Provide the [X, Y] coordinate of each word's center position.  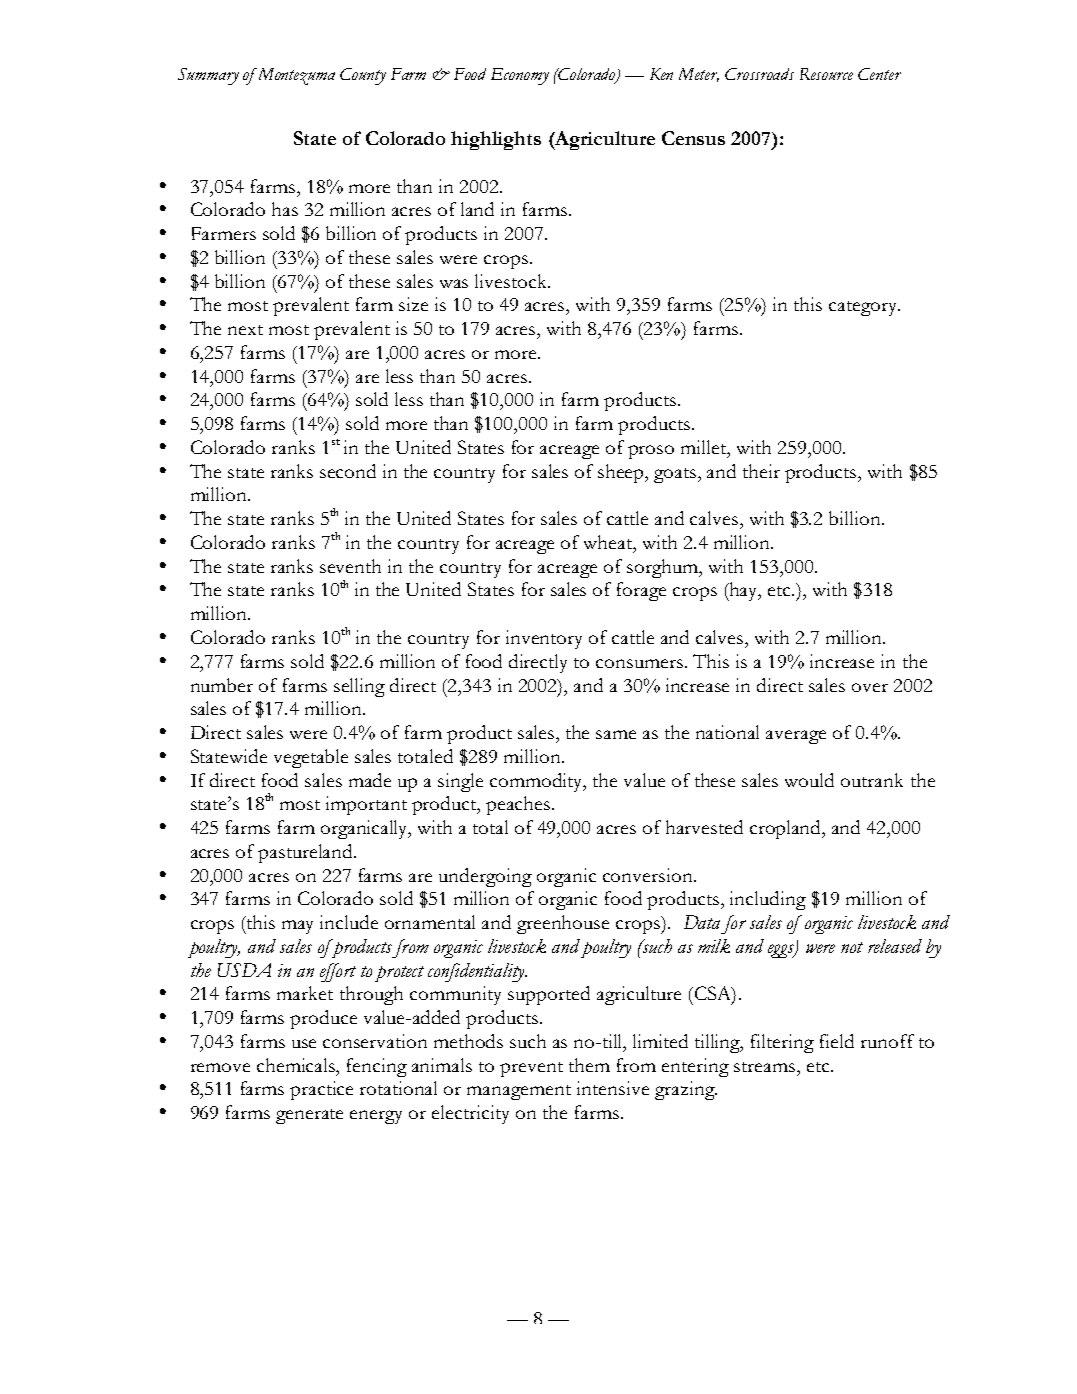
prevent [531, 1069]
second [348, 471]
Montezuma [295, 76]
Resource [826, 74]
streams [766, 1067]
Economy [520, 76]
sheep [622, 473]
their [761, 471]
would [809, 780]
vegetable [311, 758]
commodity [538, 782]
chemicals [297, 1065]
